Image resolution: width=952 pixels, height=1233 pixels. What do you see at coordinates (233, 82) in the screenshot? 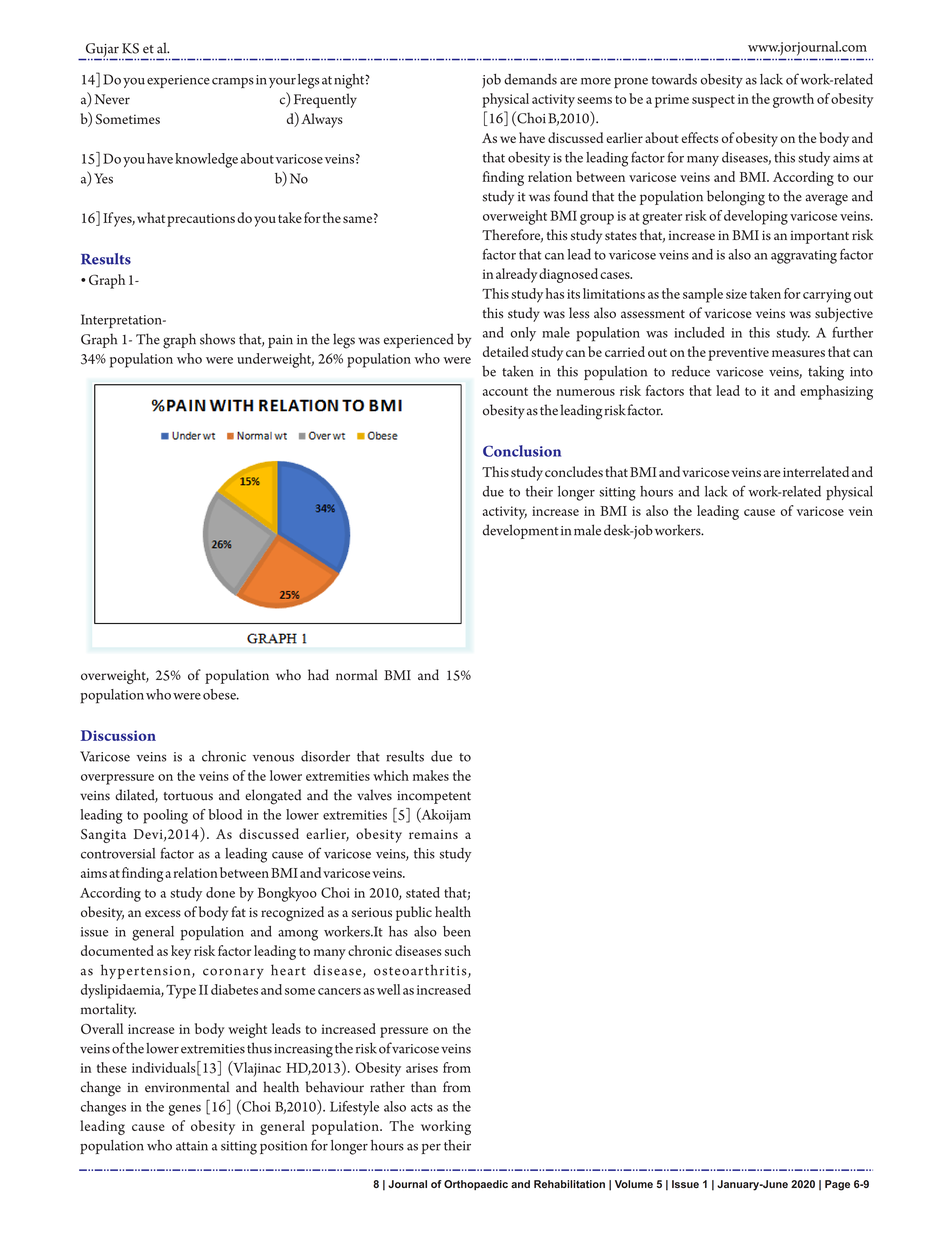
I see `cramps` at bounding box center [233, 82].
